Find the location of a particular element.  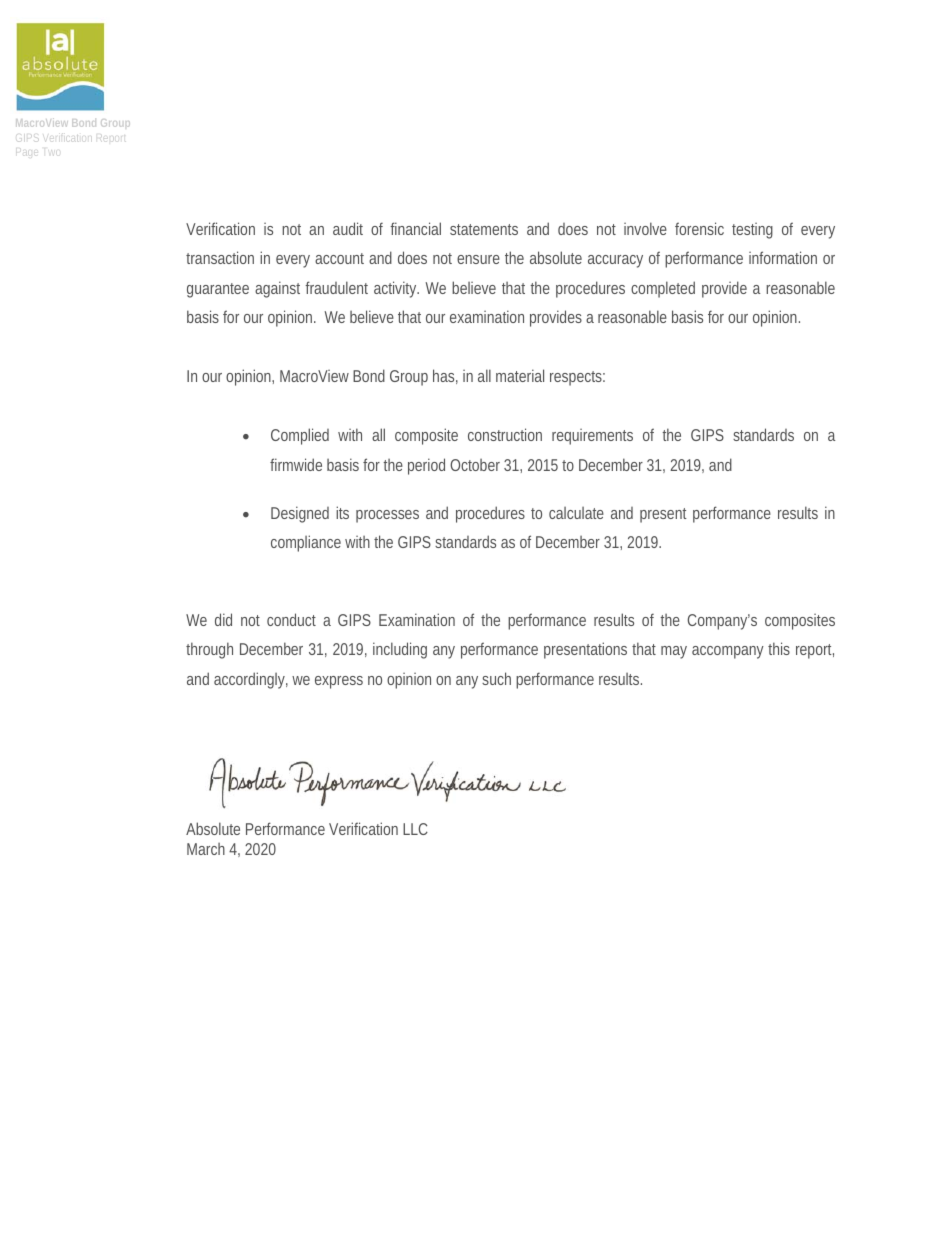

such is located at coordinates (496, 678).
